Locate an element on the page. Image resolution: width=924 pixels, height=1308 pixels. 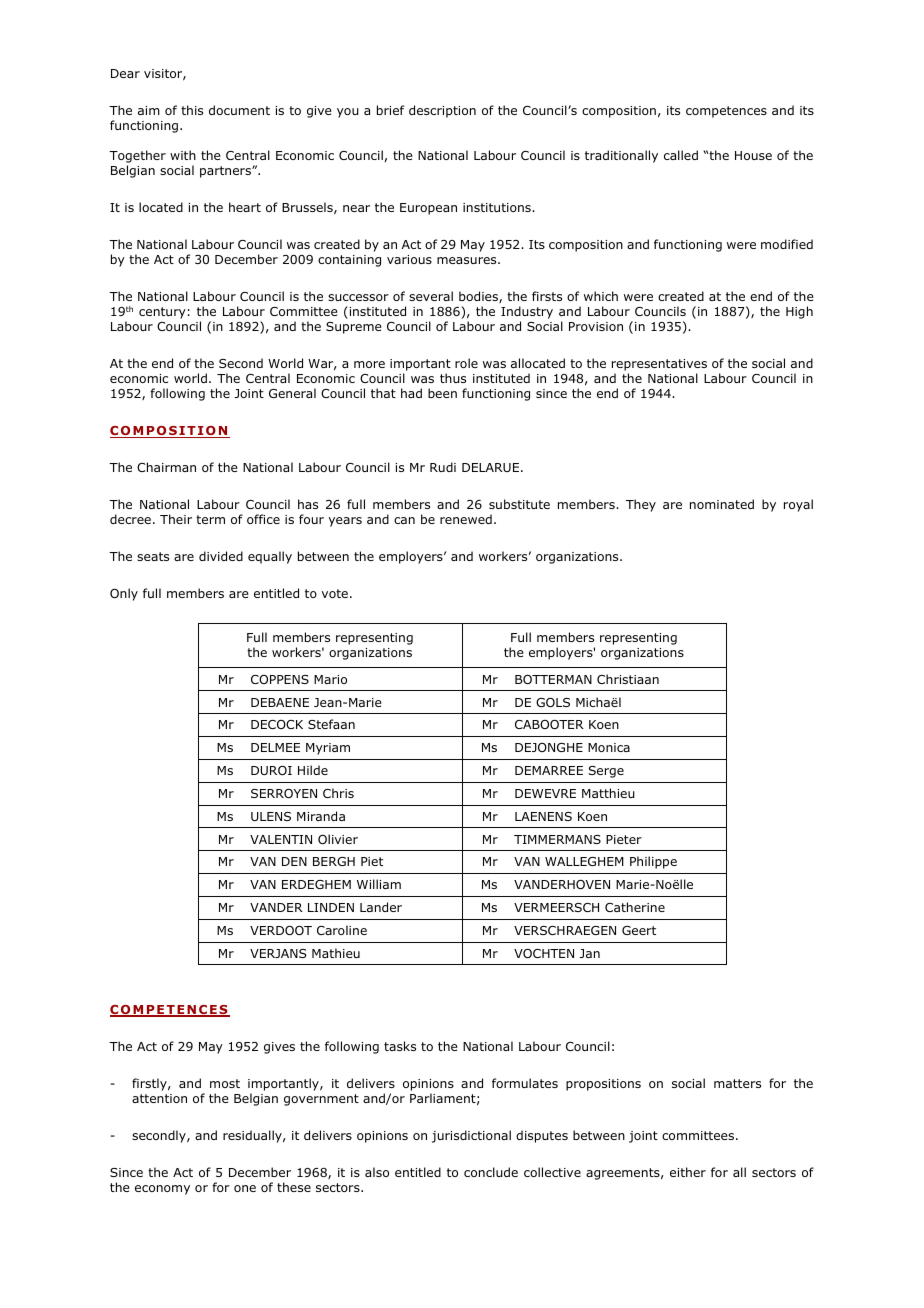
description is located at coordinates (442, 111).
